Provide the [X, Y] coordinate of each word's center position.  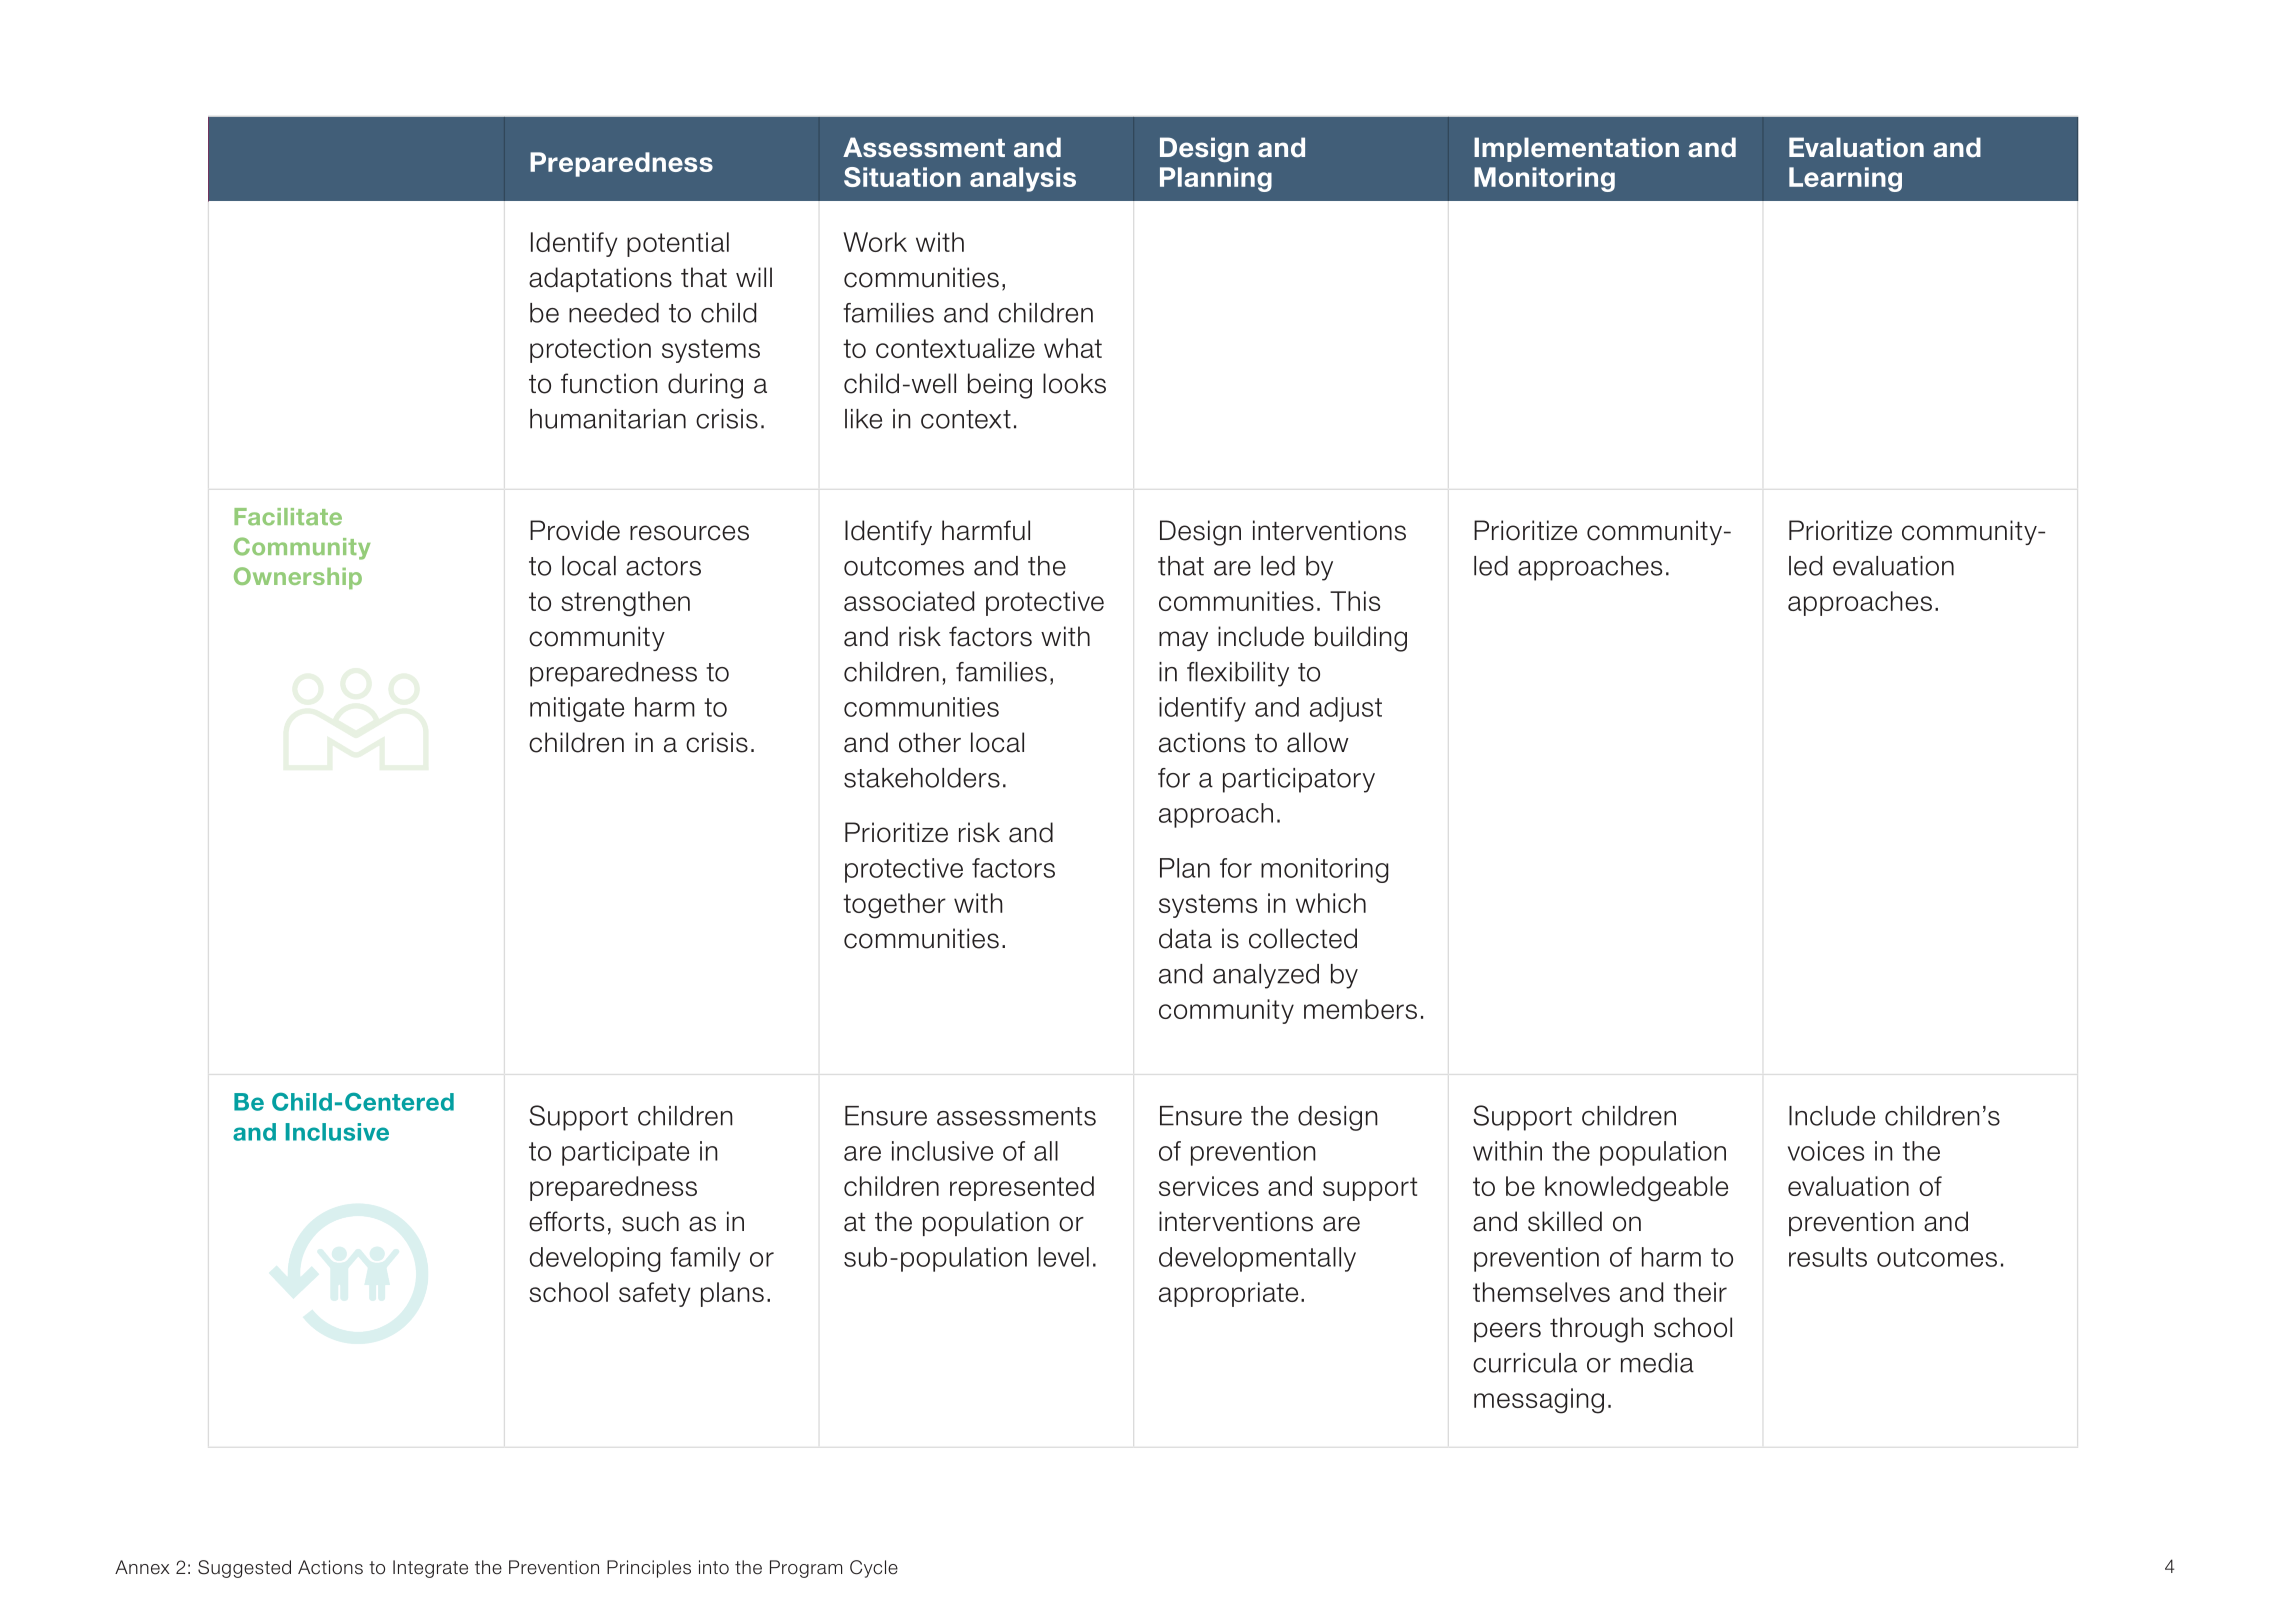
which [1331, 903]
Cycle [874, 1569]
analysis [1023, 179]
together [894, 906]
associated [909, 601]
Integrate [430, 1569]
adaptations [600, 279]
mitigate [577, 709]
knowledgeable [1636, 1189]
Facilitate [288, 517]
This [1355, 601]
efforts [566, 1221]
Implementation [1576, 149]
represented [1022, 1188]
